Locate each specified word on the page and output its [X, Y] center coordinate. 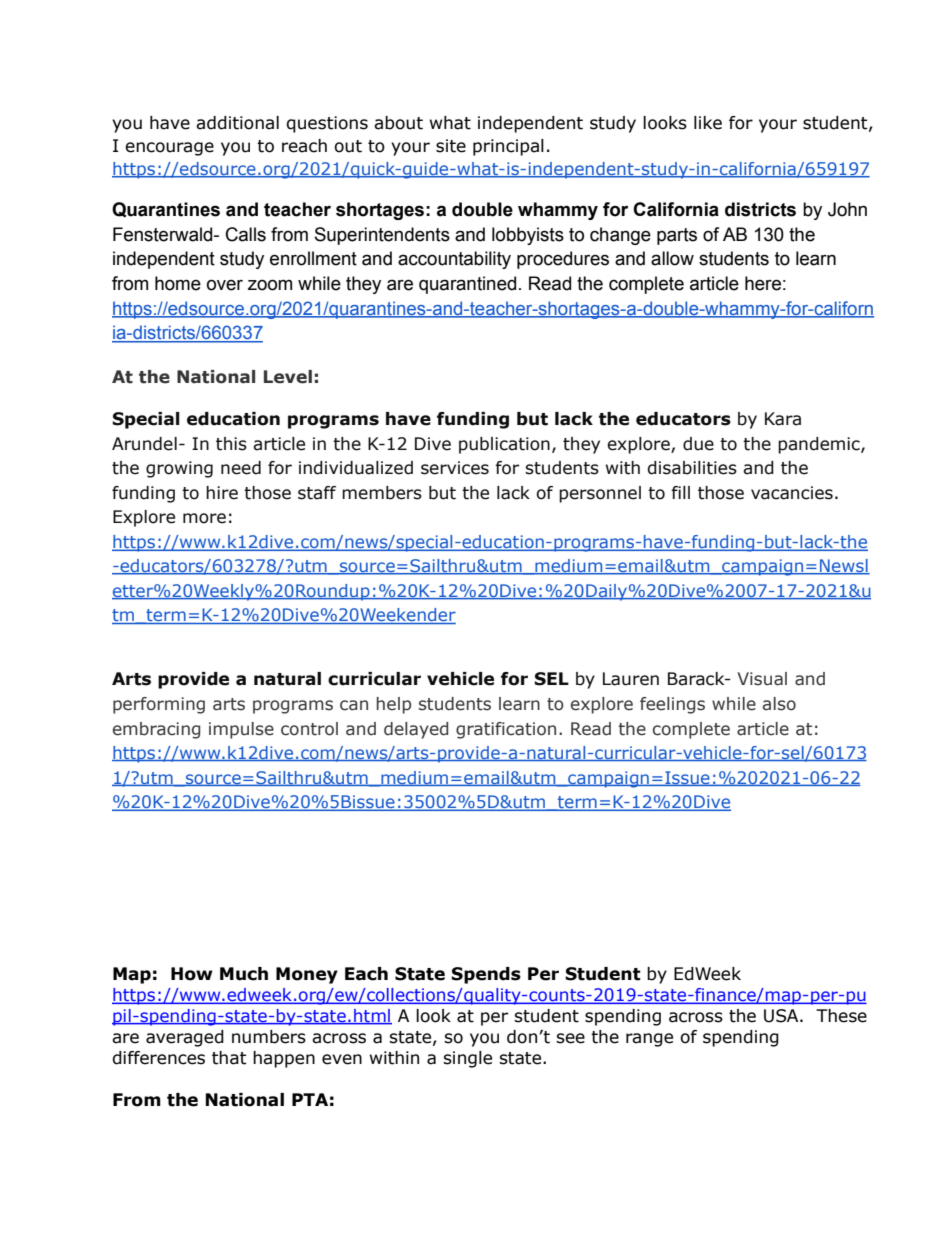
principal [508, 147]
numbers [269, 1037]
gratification [506, 730]
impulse [241, 730]
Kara [783, 419]
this [231, 444]
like [708, 123]
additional [237, 123]
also [779, 704]
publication [504, 445]
